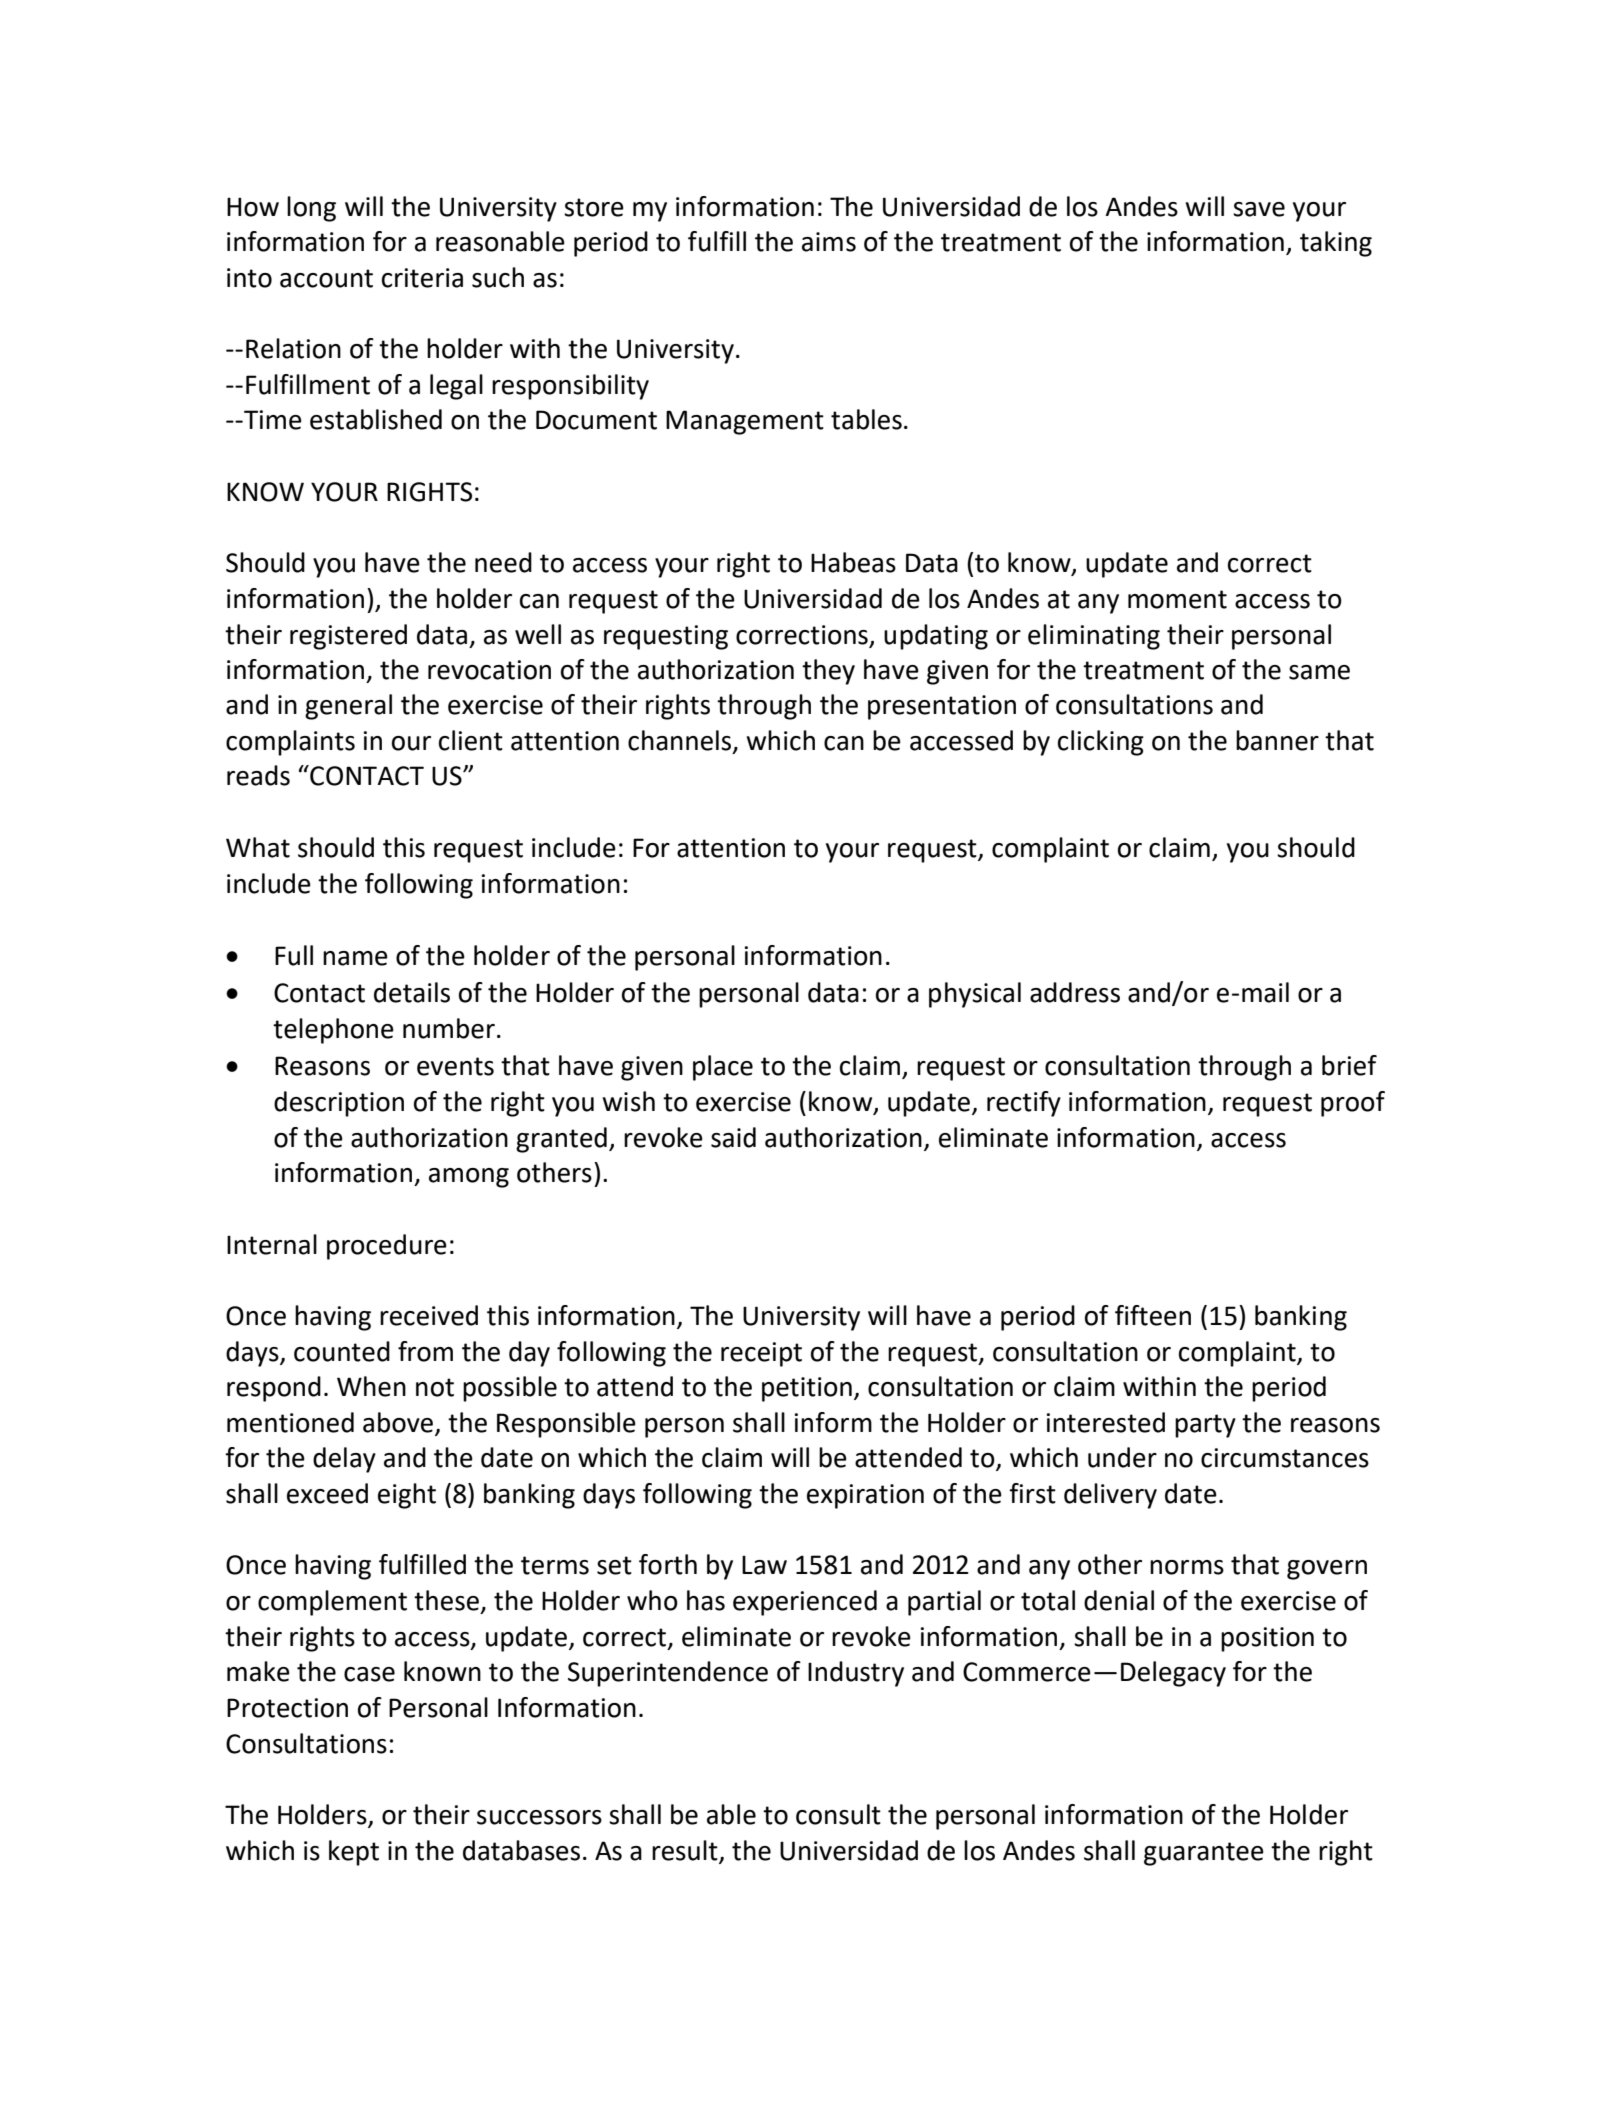  What do you see at coordinates (1101, 743) in the image?
I see `clicking` at bounding box center [1101, 743].
